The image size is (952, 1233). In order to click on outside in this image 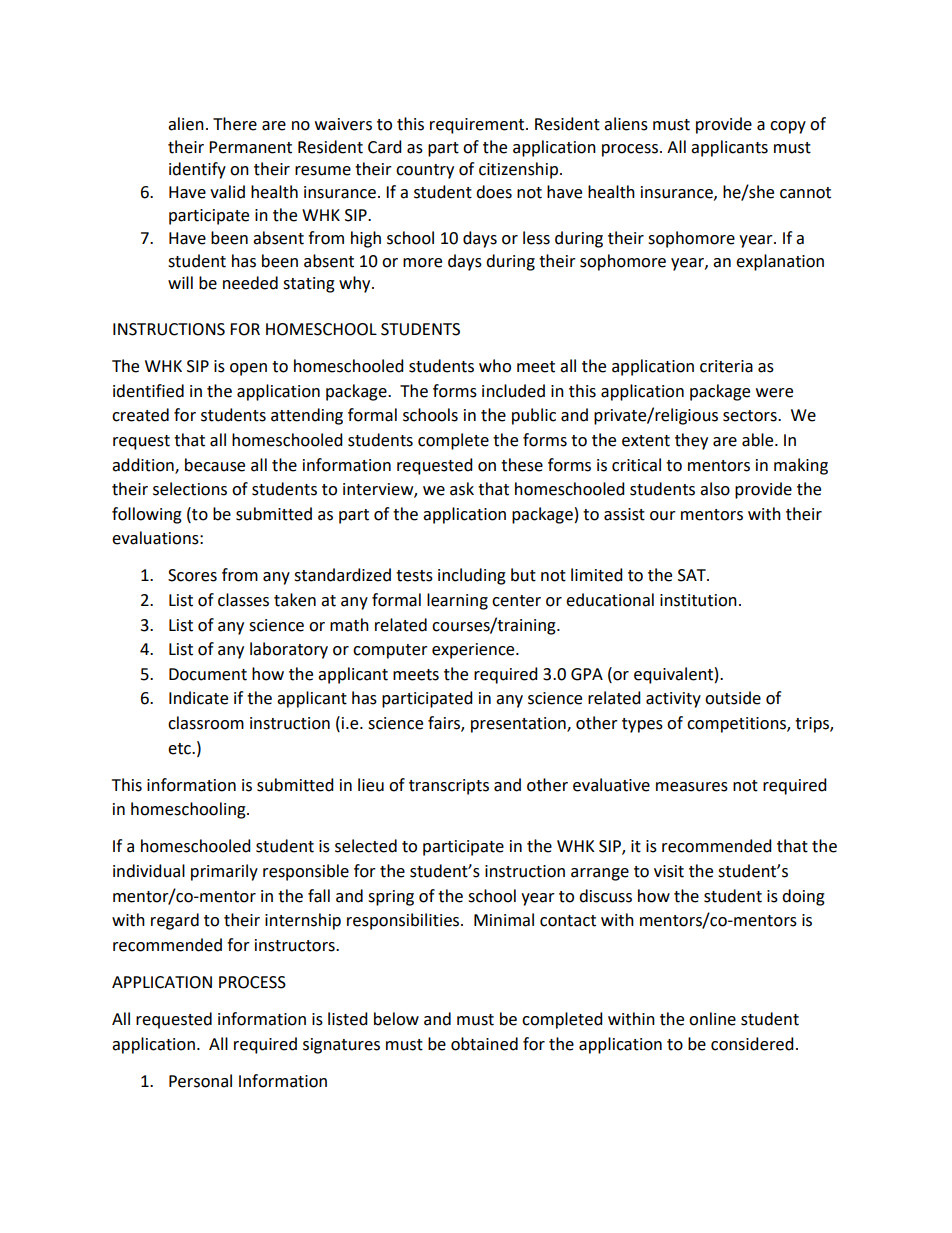, I will do `click(733, 698)`.
